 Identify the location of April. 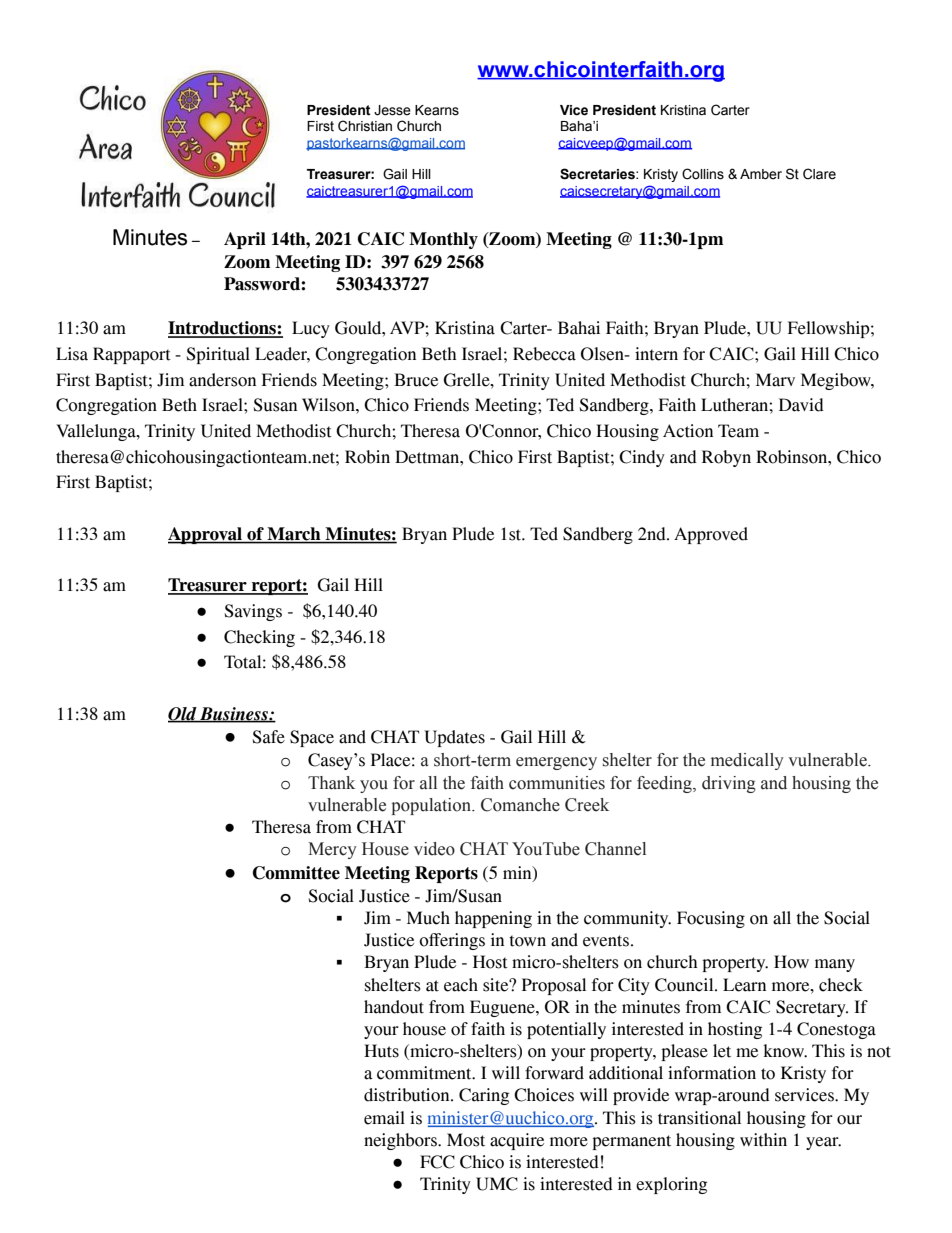
(245, 240).
